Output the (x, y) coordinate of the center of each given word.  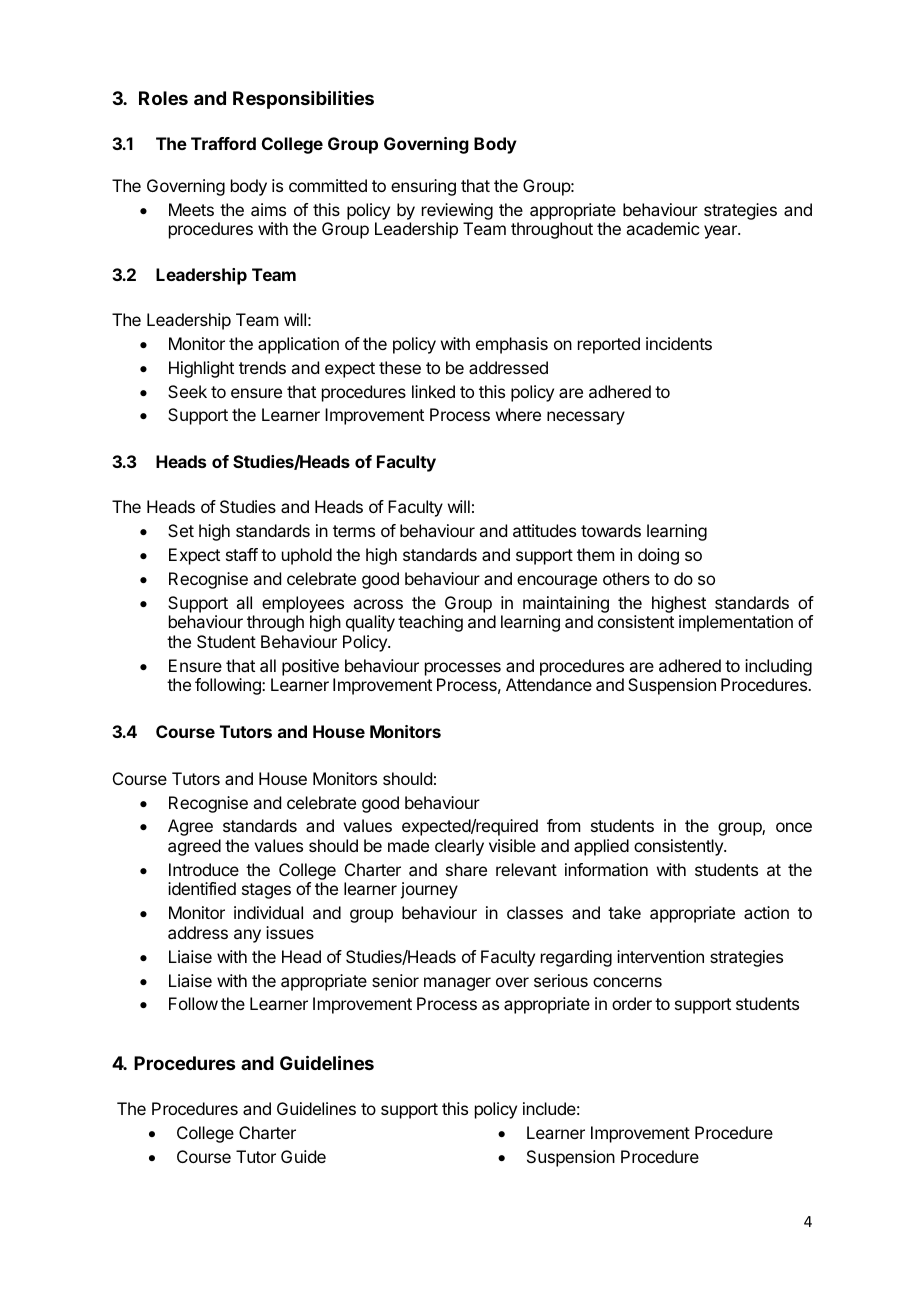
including (778, 669)
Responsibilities (303, 99)
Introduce (204, 869)
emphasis (512, 345)
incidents (679, 343)
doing (658, 556)
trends (262, 367)
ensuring (423, 187)
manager (457, 984)
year (721, 232)
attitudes (544, 530)
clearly (459, 847)
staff (242, 554)
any (247, 936)
